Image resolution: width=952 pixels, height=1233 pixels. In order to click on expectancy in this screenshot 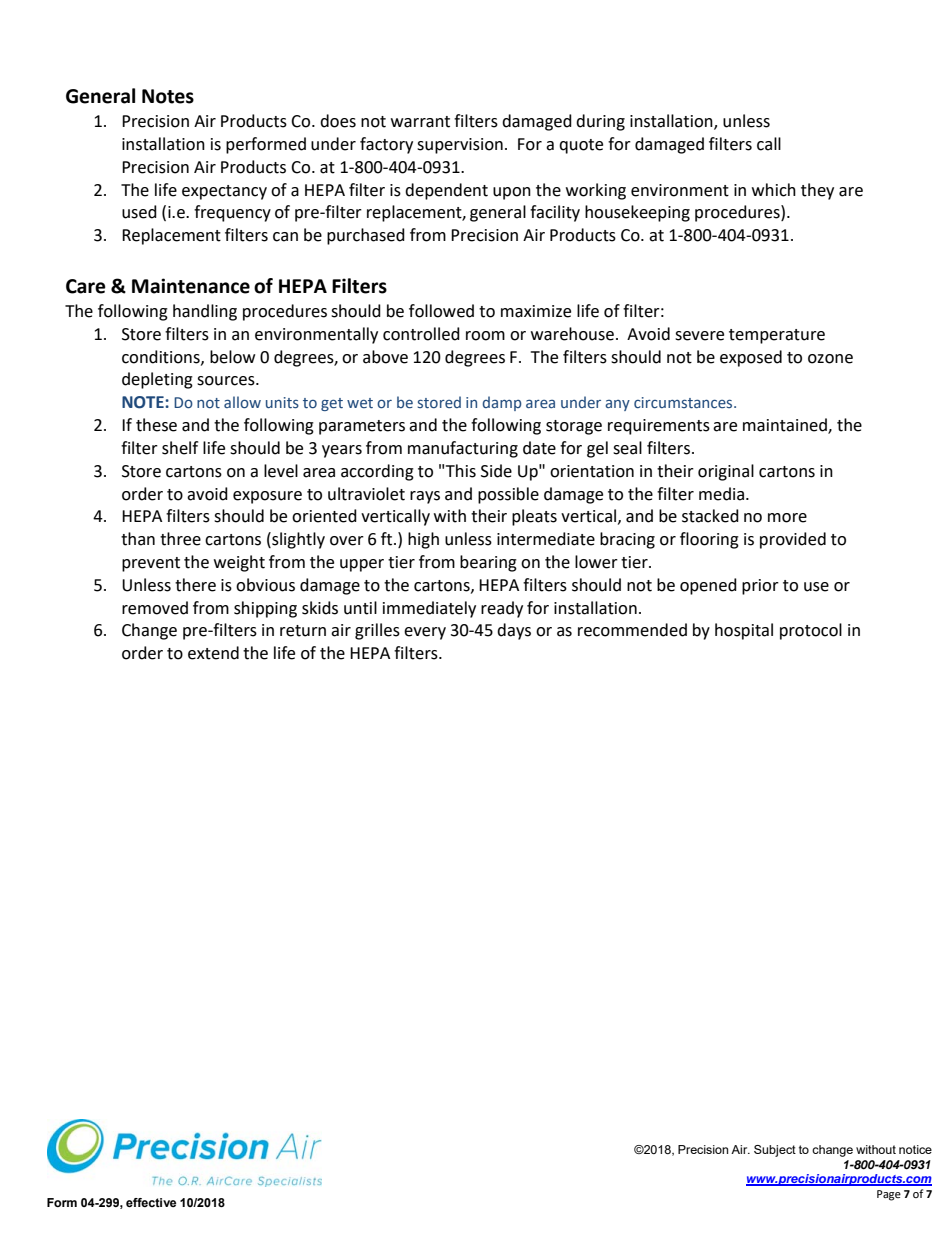, I will do `click(224, 192)`.
